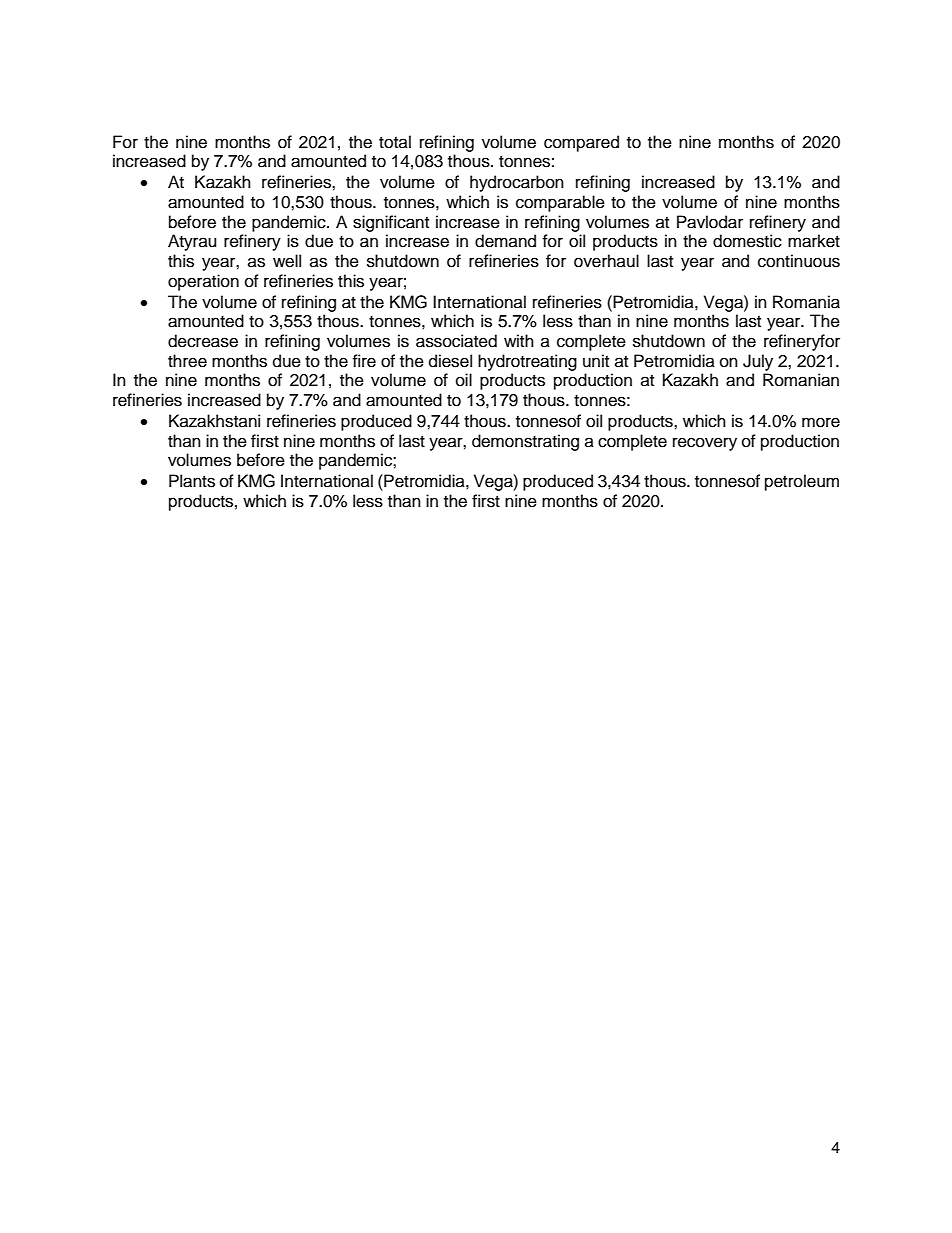 The height and width of the screenshot is (1233, 952). I want to click on continuous, so click(799, 261).
